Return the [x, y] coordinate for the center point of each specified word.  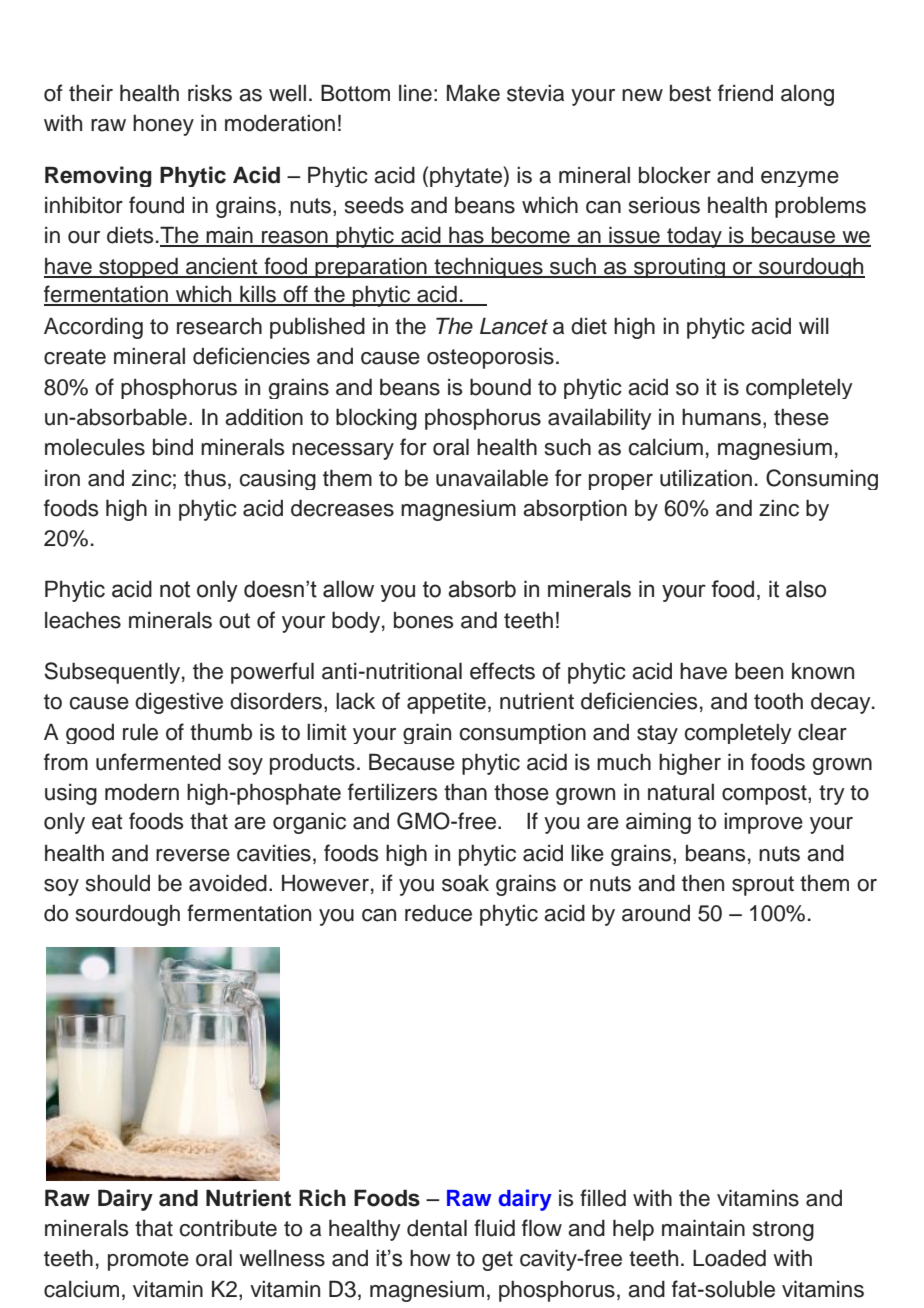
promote [148, 1261]
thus [205, 478]
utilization [706, 478]
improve [763, 823]
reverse [193, 855]
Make [473, 93]
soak [465, 883]
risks [210, 93]
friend [745, 93]
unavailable [492, 478]
